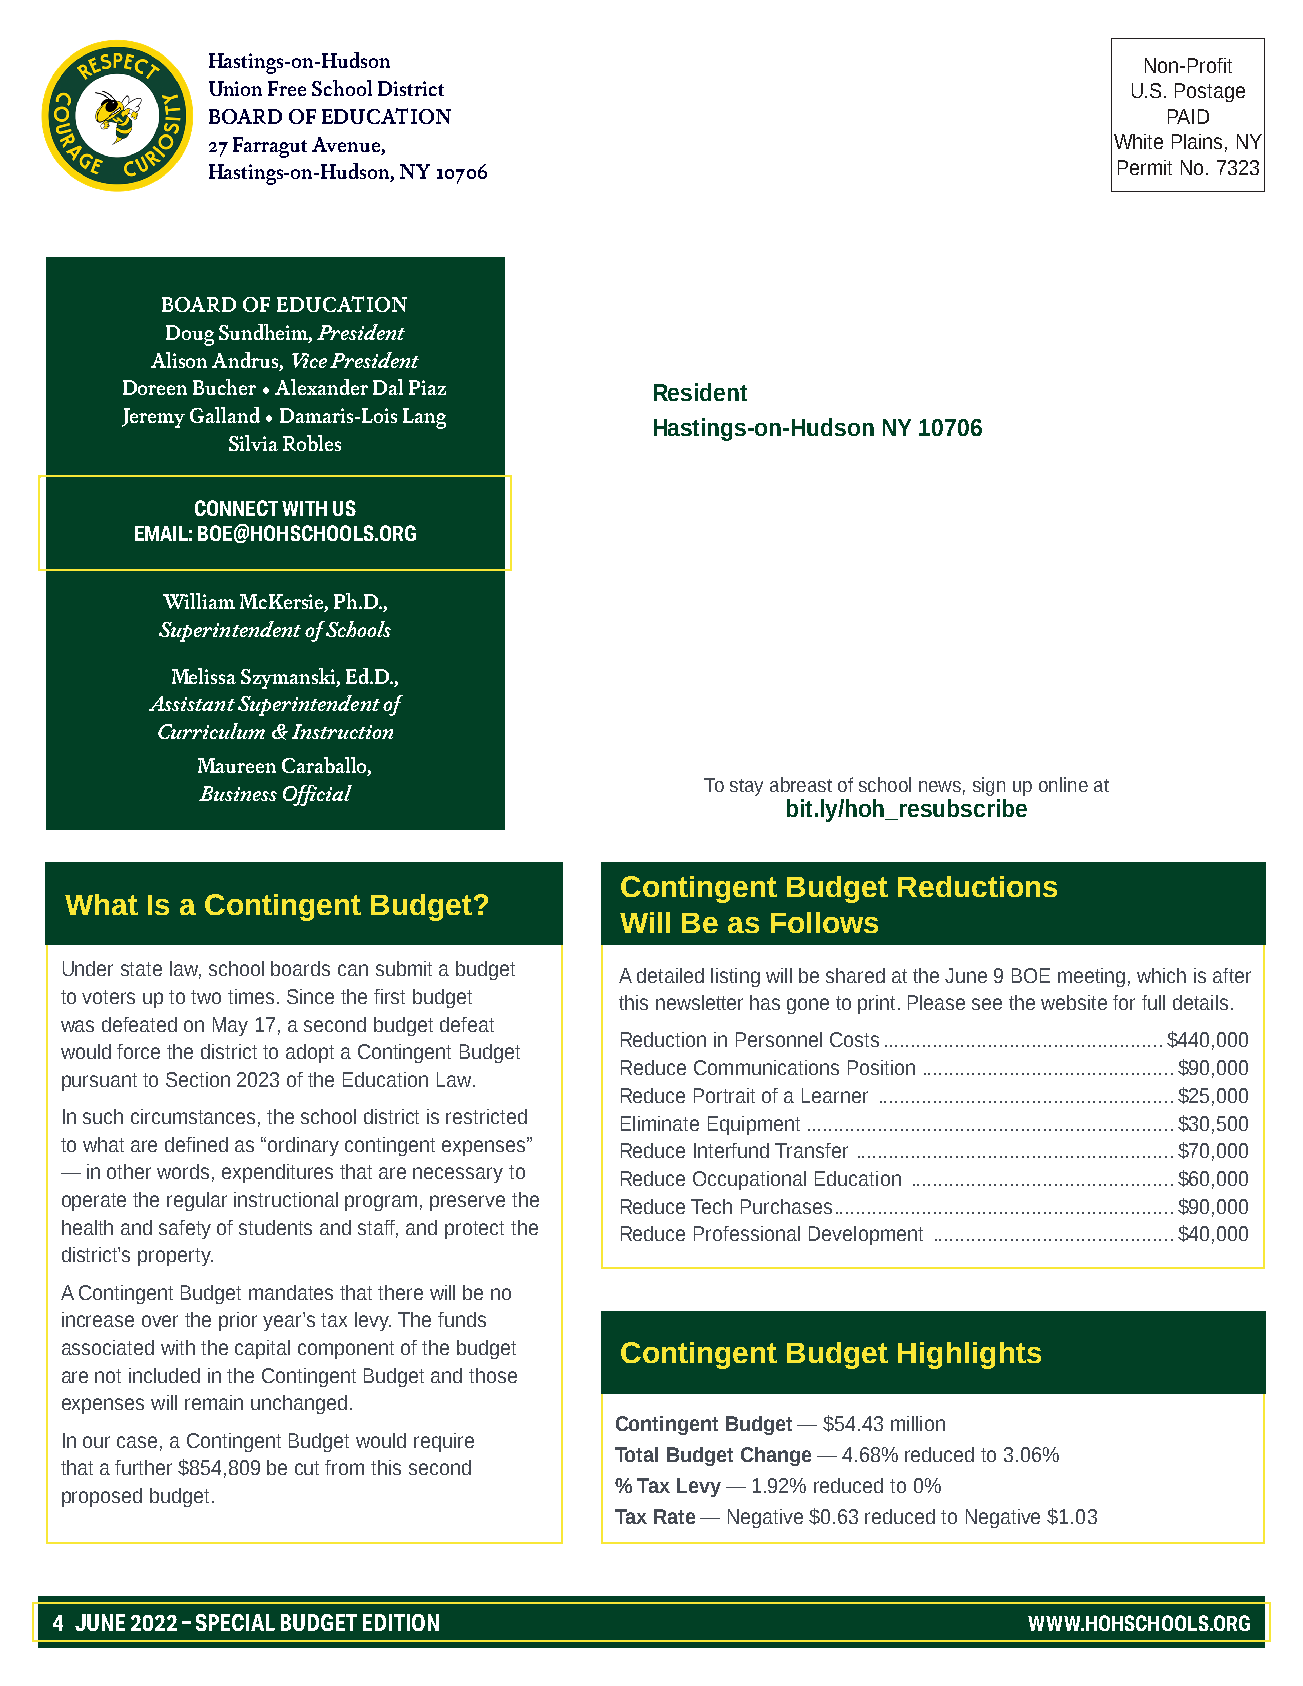 The width and height of the image is (1303, 1686). I want to click on online, so click(1063, 784).
